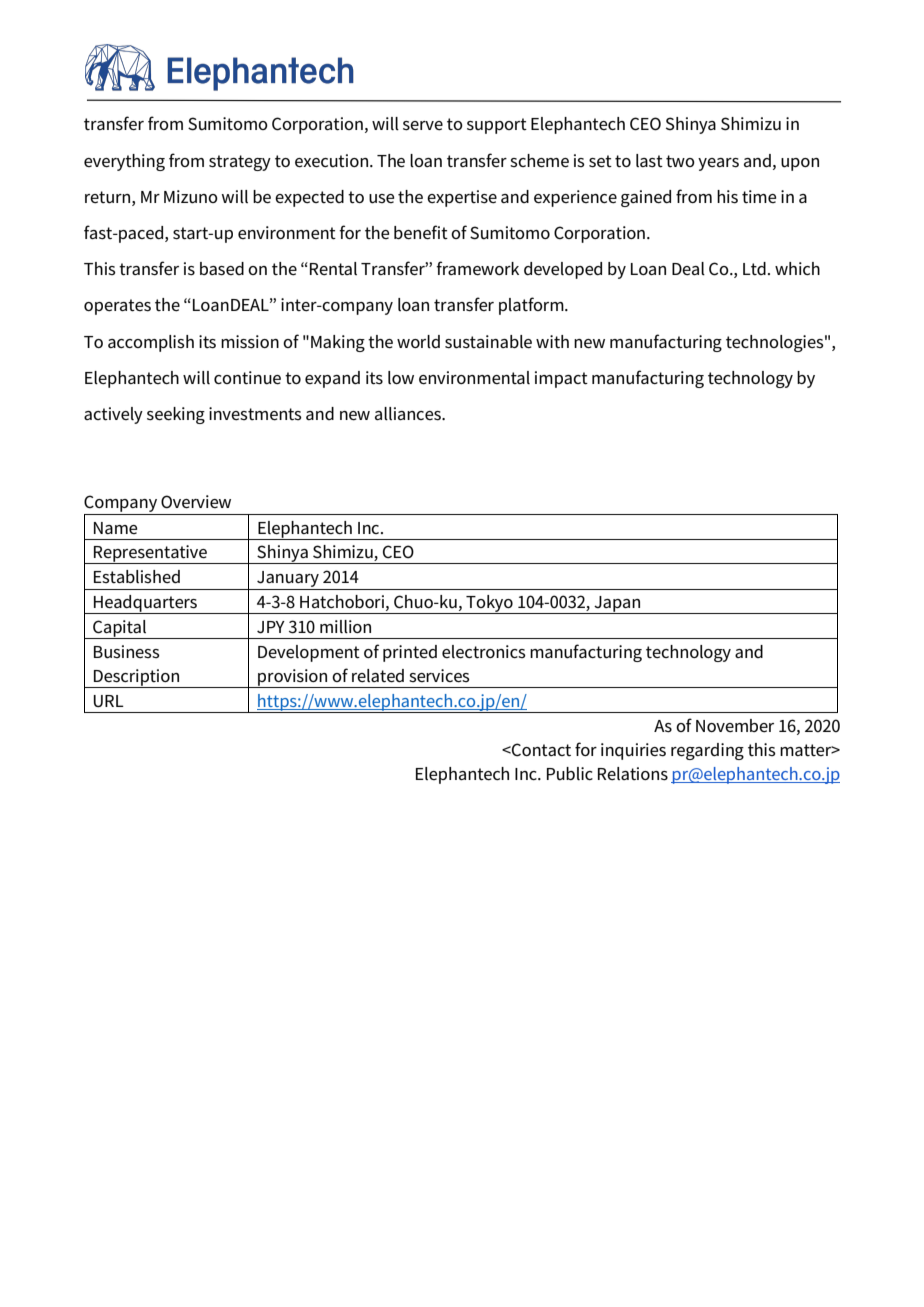 This document has width=924, height=1307. Describe the element at coordinates (108, 701) in the document. I see `URL` at that location.
